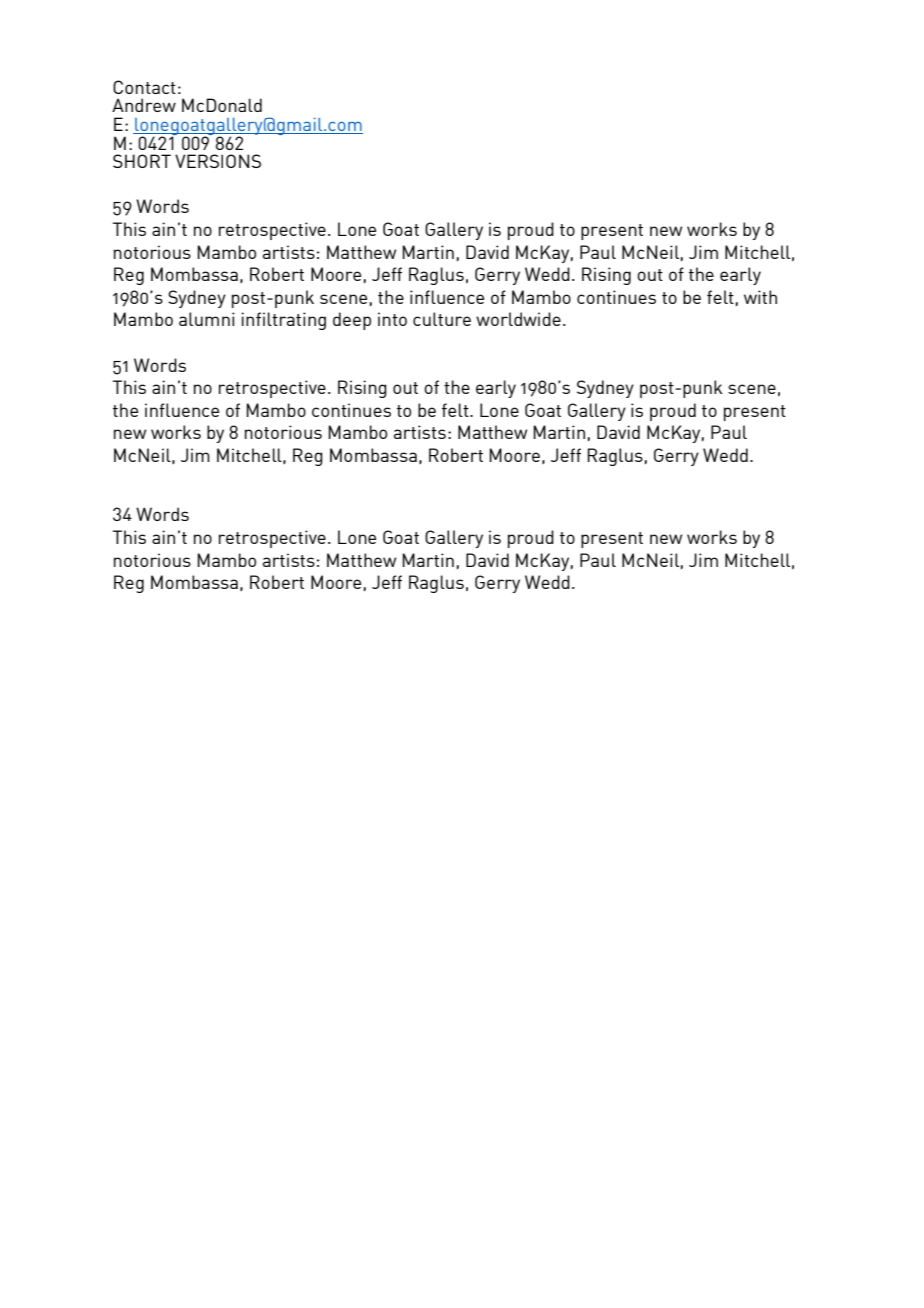  I want to click on Contact, so click(144, 87).
